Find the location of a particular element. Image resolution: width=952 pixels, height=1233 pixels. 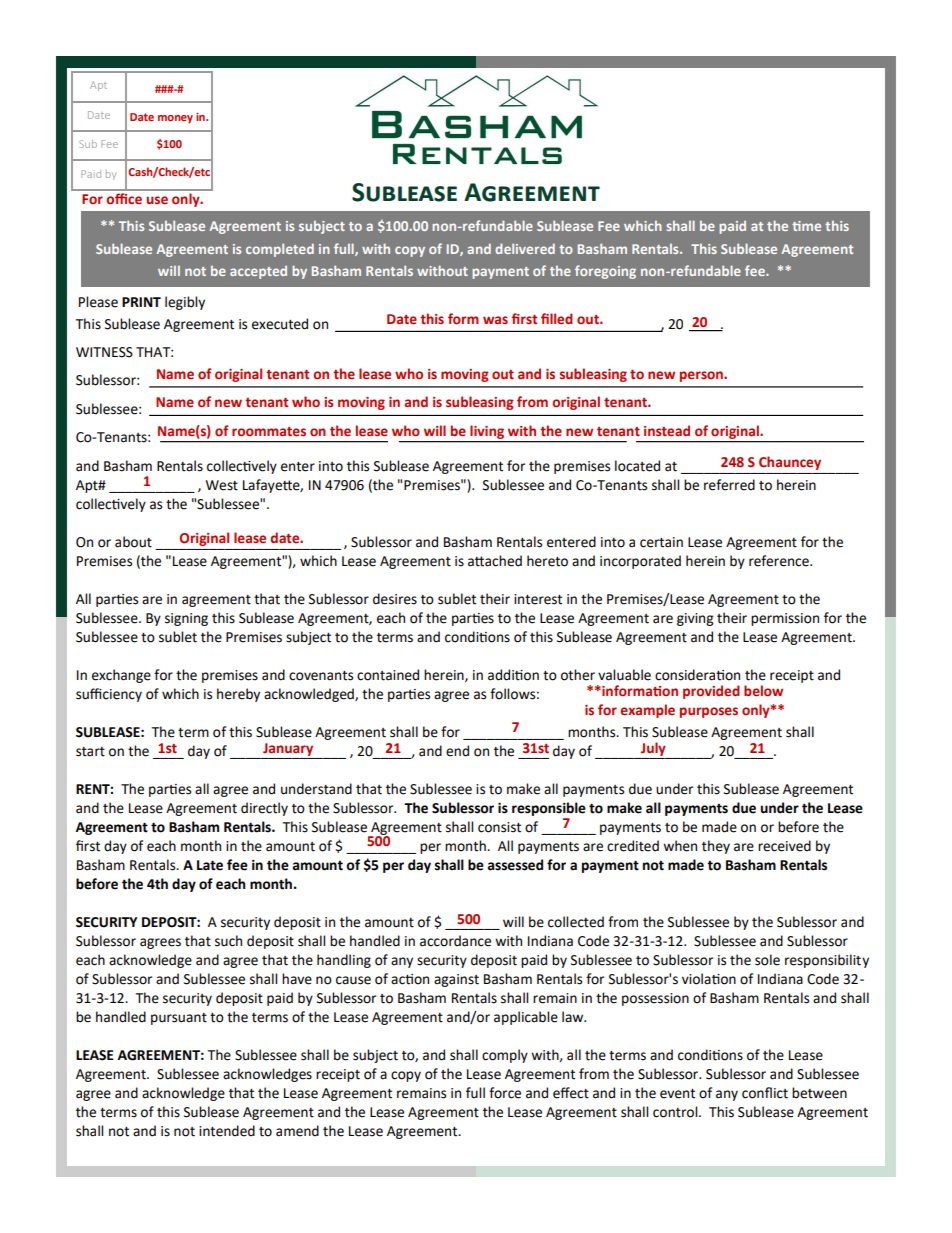

money is located at coordinates (175, 119).
